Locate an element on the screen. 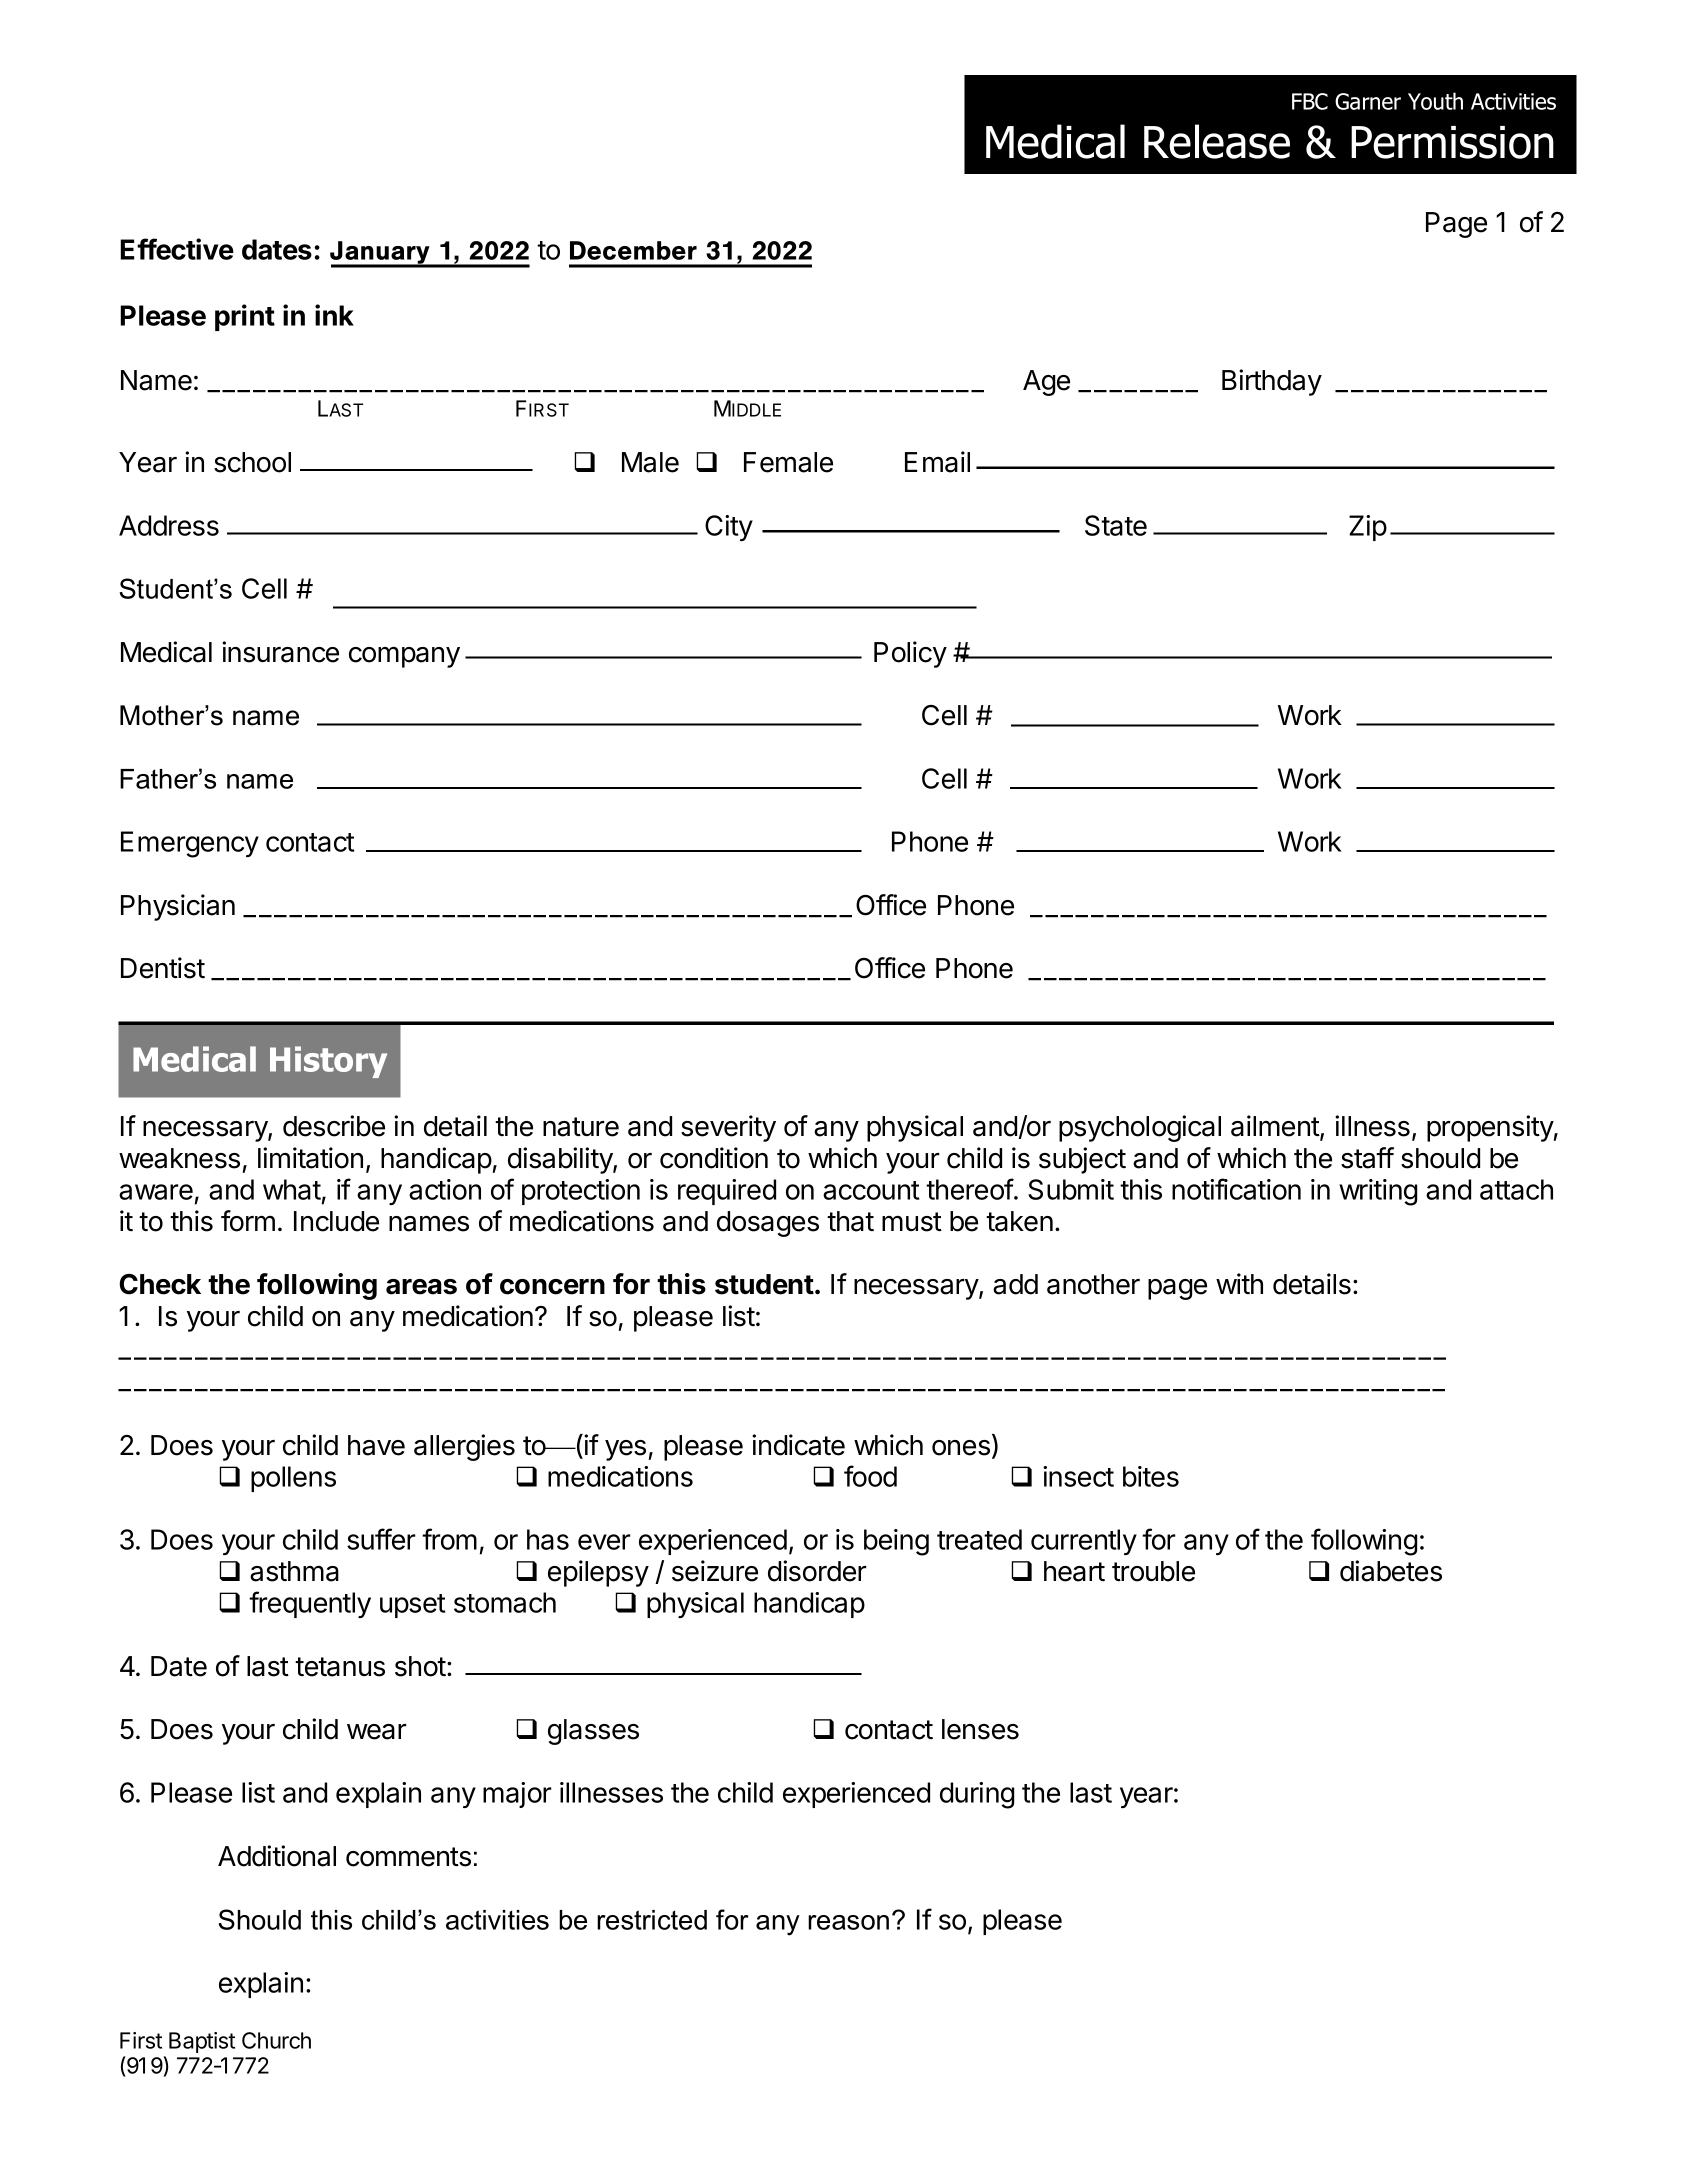  Garner is located at coordinates (1368, 101).
